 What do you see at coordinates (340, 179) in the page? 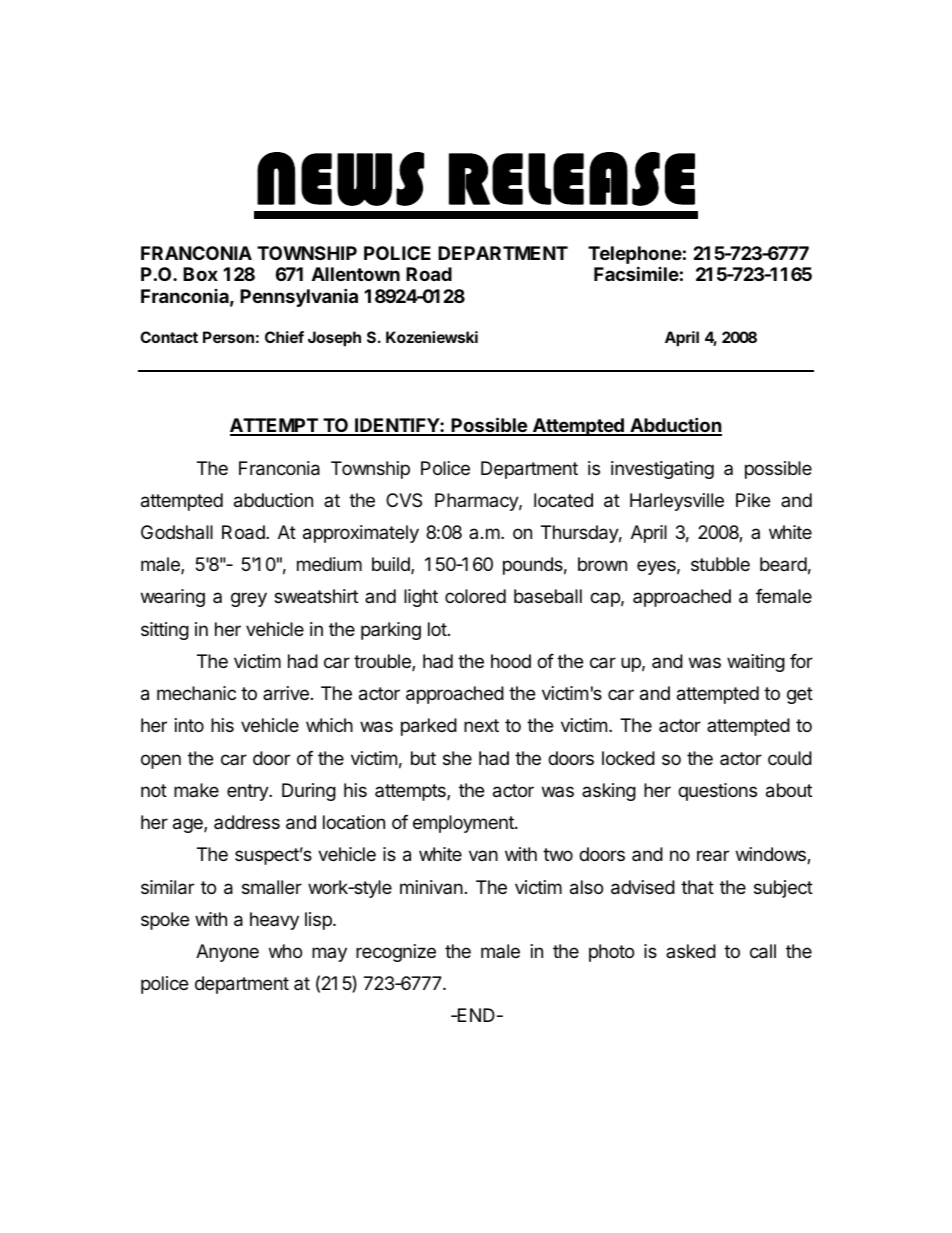
I see `NEWS` at bounding box center [340, 179].
